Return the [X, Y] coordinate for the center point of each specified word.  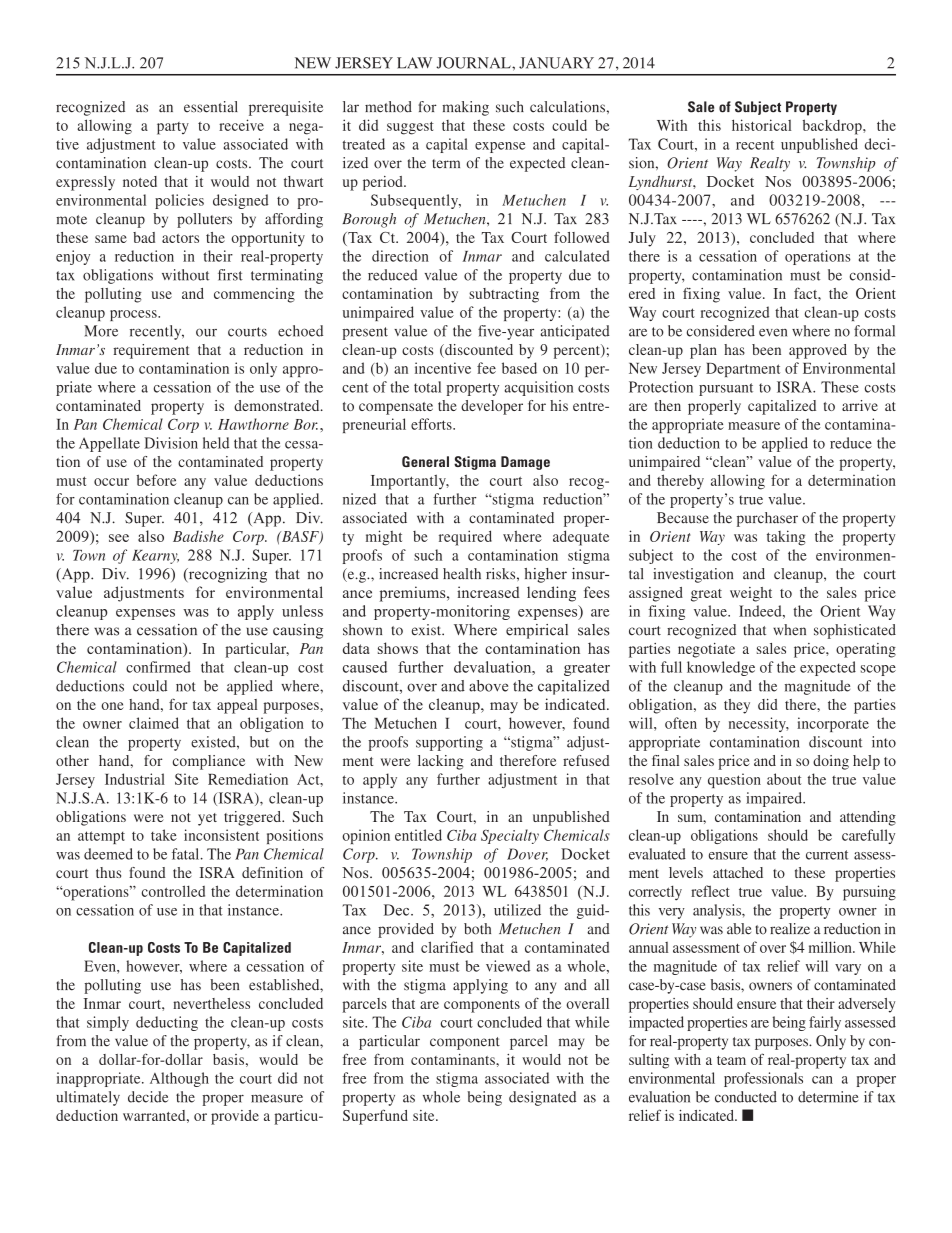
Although [179, 1079]
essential [211, 107]
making [465, 108]
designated [542, 1098]
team [731, 1060]
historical [761, 125]
